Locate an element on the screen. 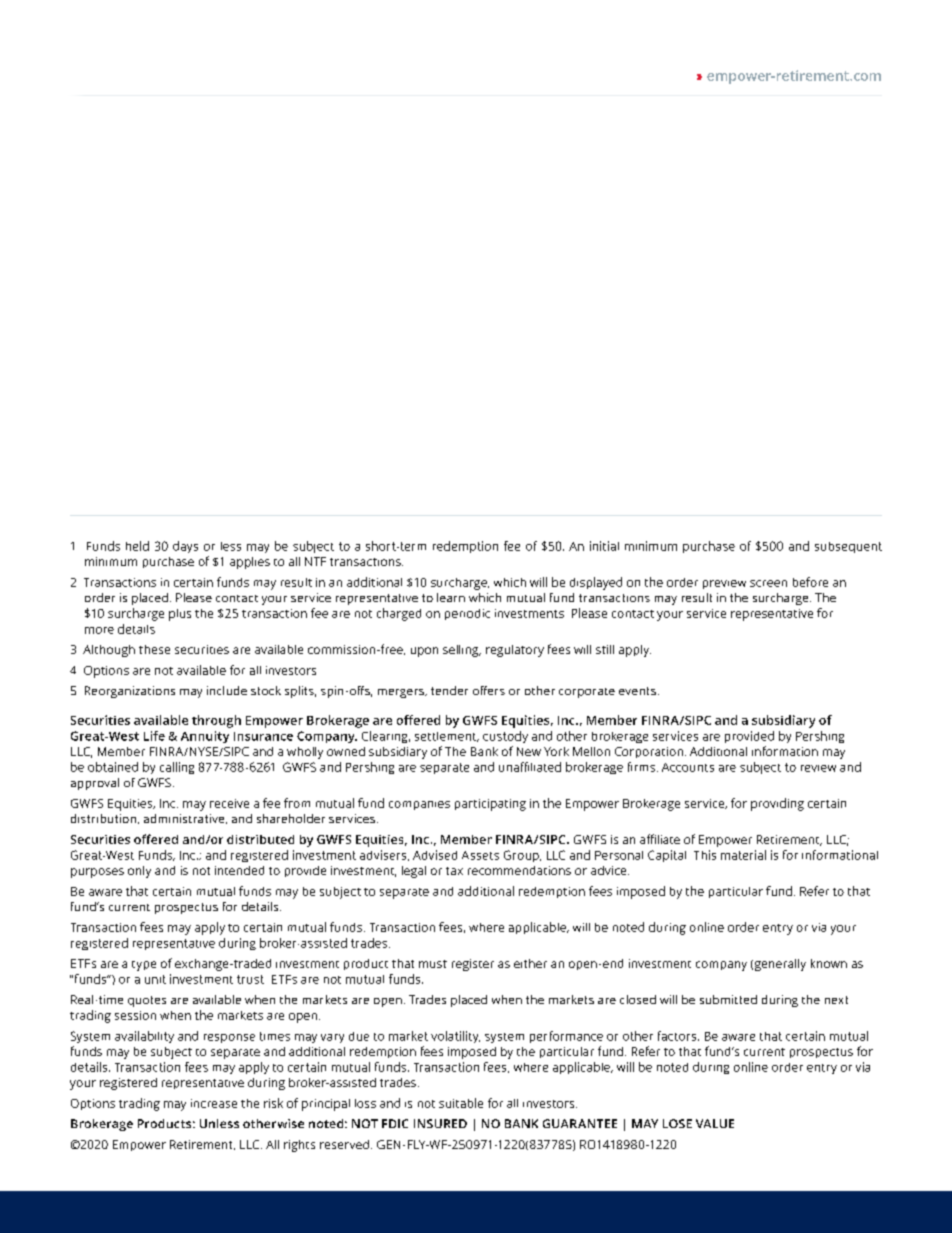  must is located at coordinates (433, 964).
